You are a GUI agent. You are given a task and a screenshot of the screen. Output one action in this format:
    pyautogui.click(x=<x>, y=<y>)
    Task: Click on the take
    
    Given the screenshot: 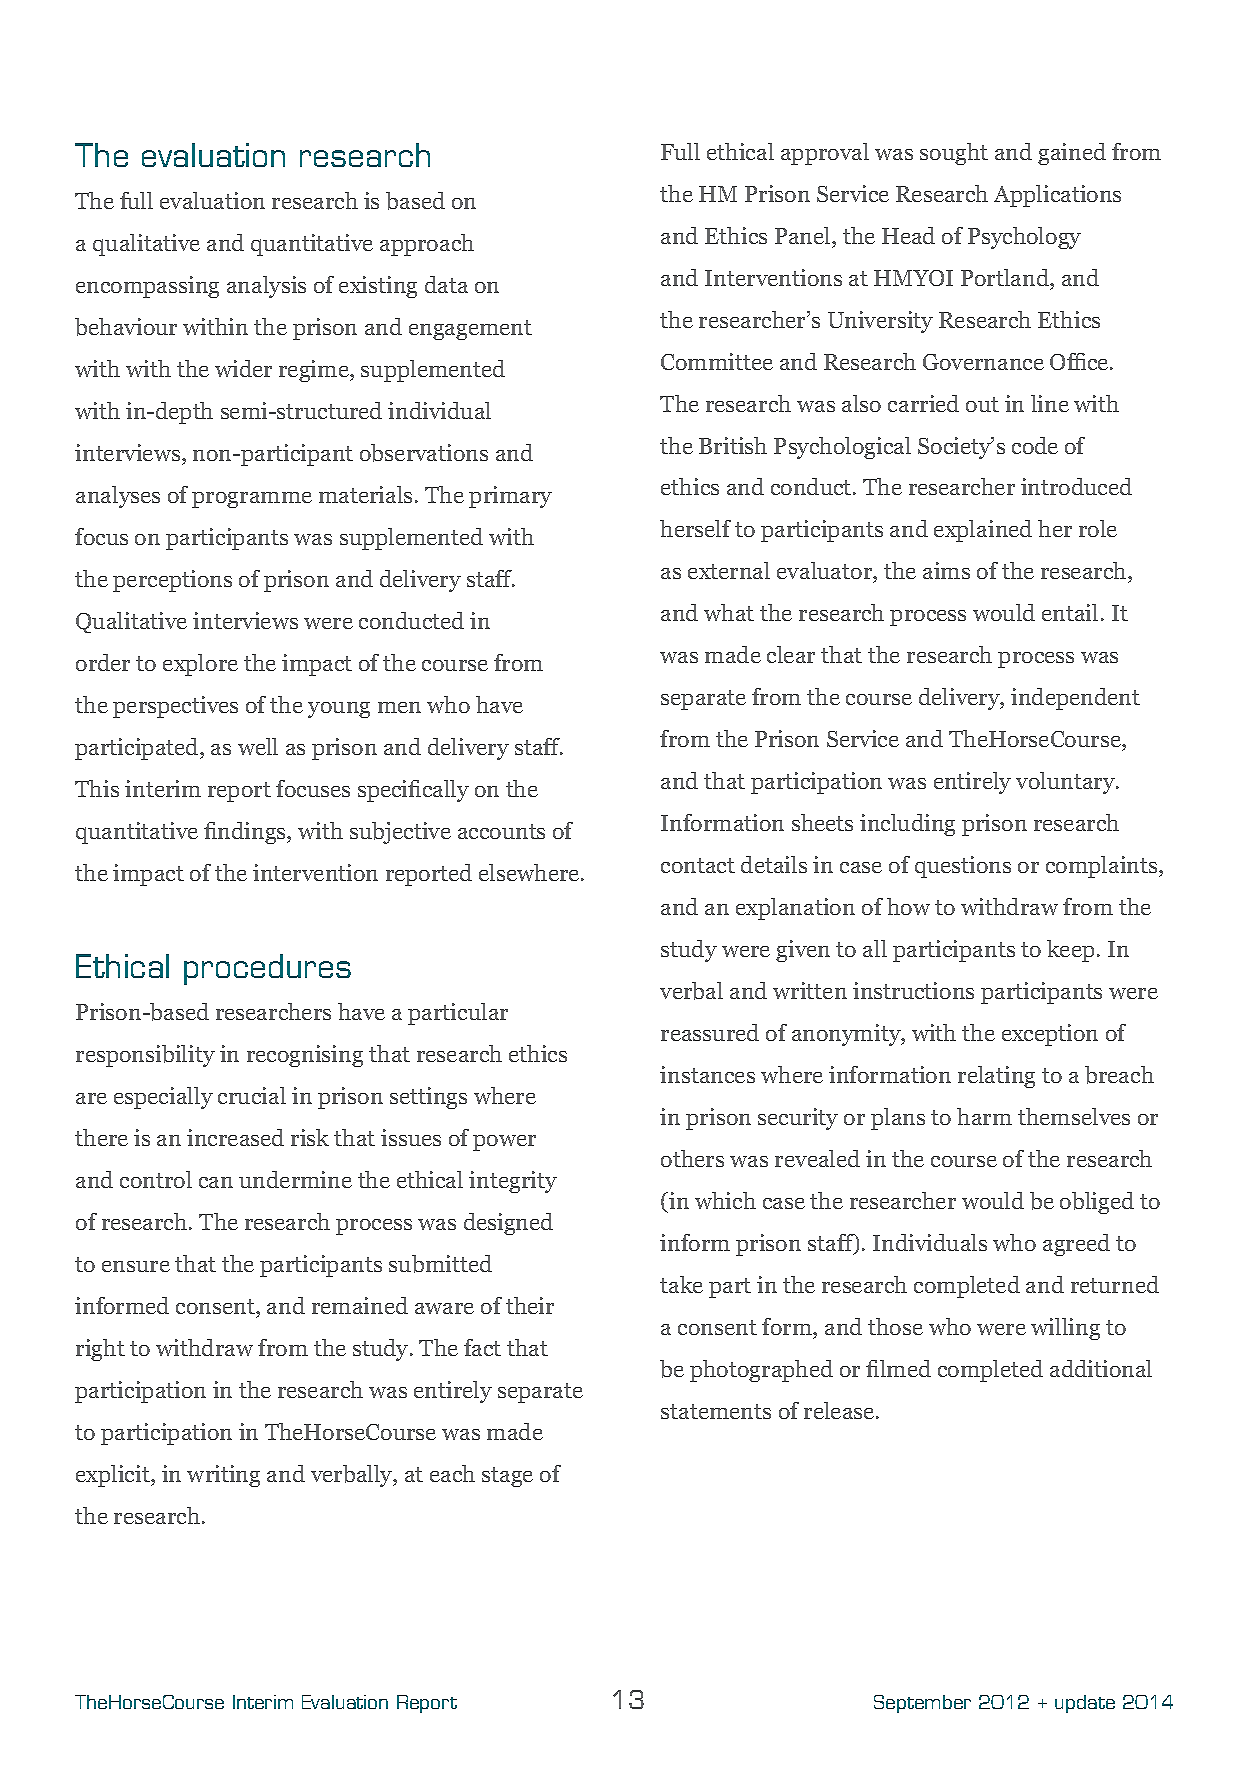 What is the action you would take?
    pyautogui.click(x=681, y=1284)
